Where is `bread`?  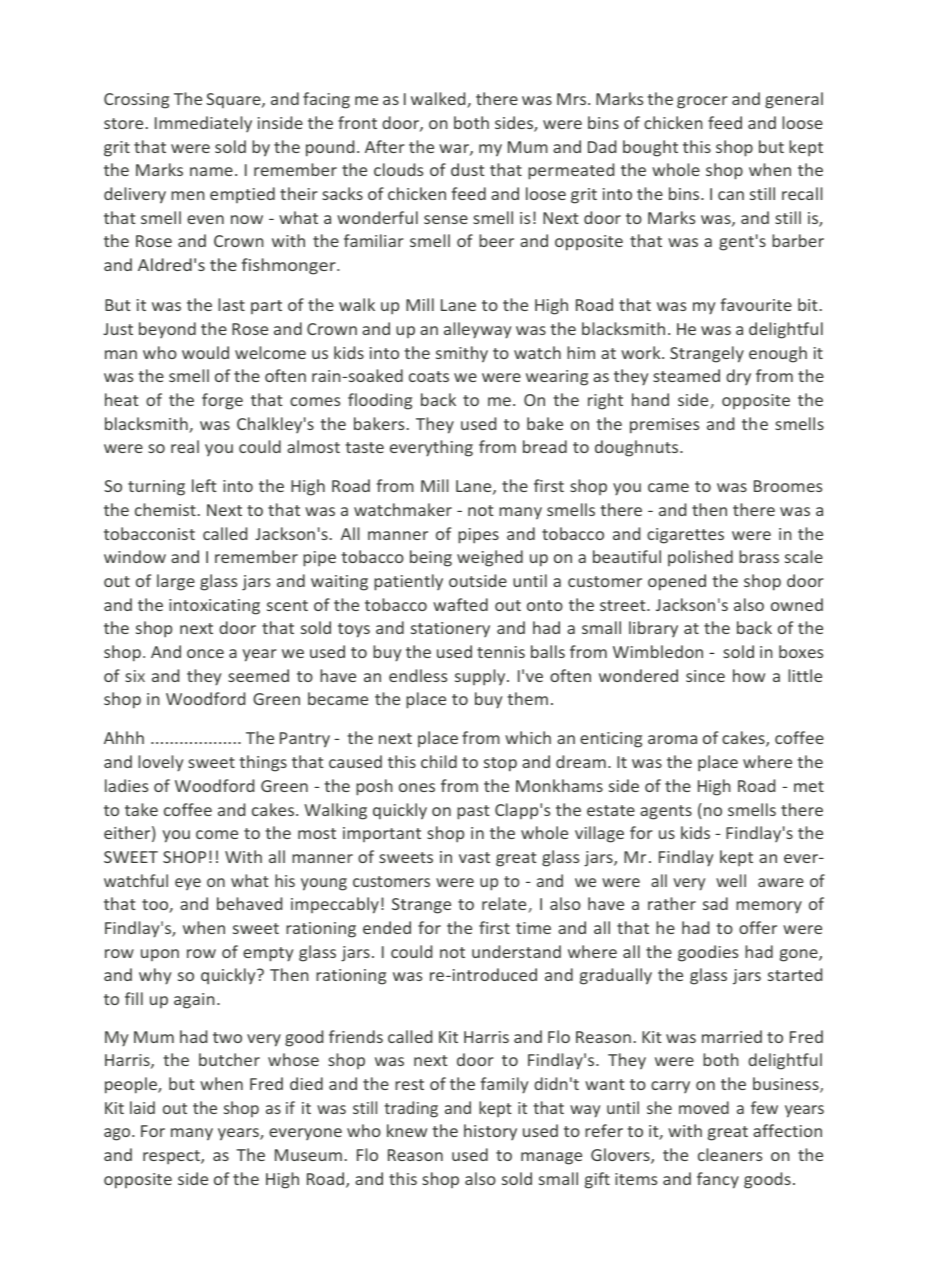 bread is located at coordinates (545, 446).
